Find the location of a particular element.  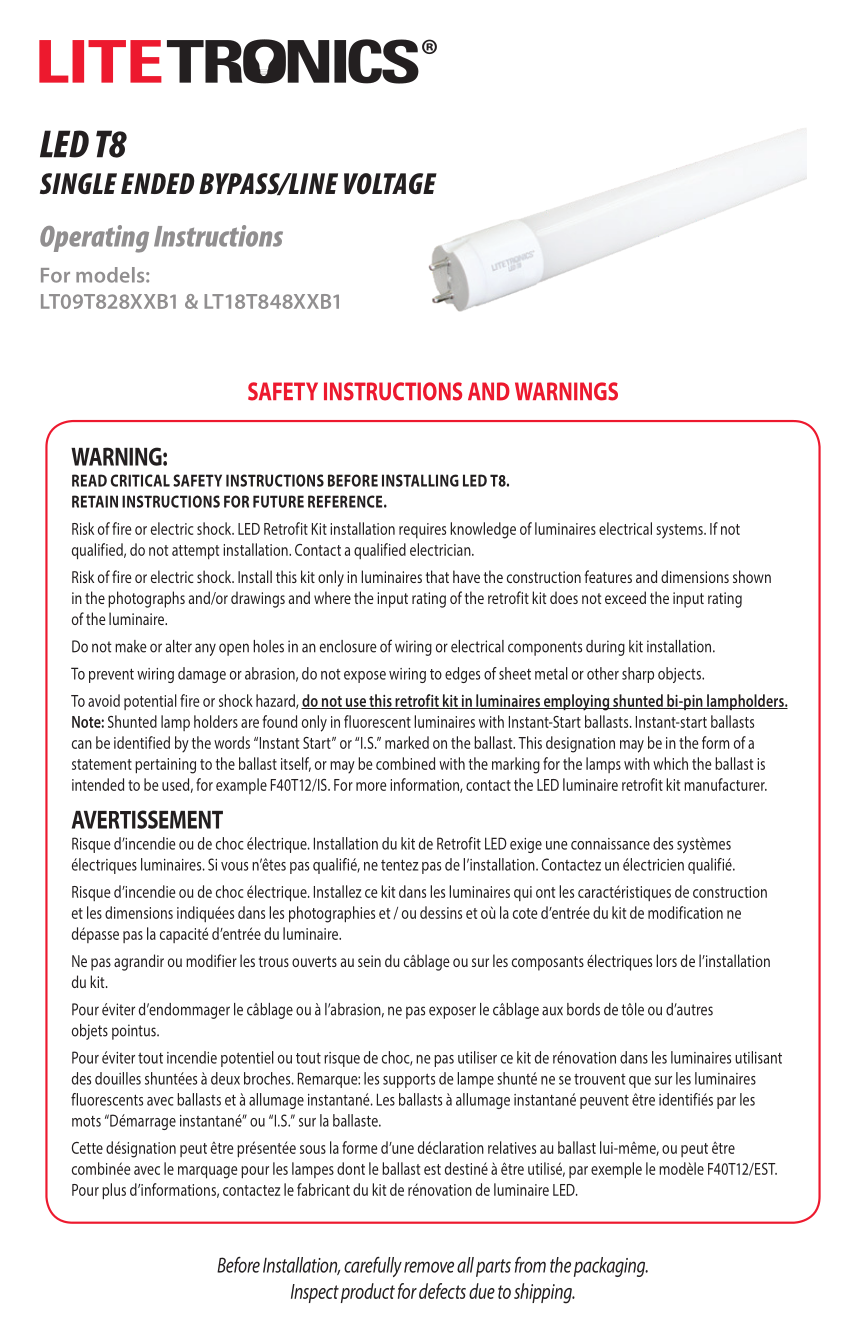

which is located at coordinates (670, 763).
